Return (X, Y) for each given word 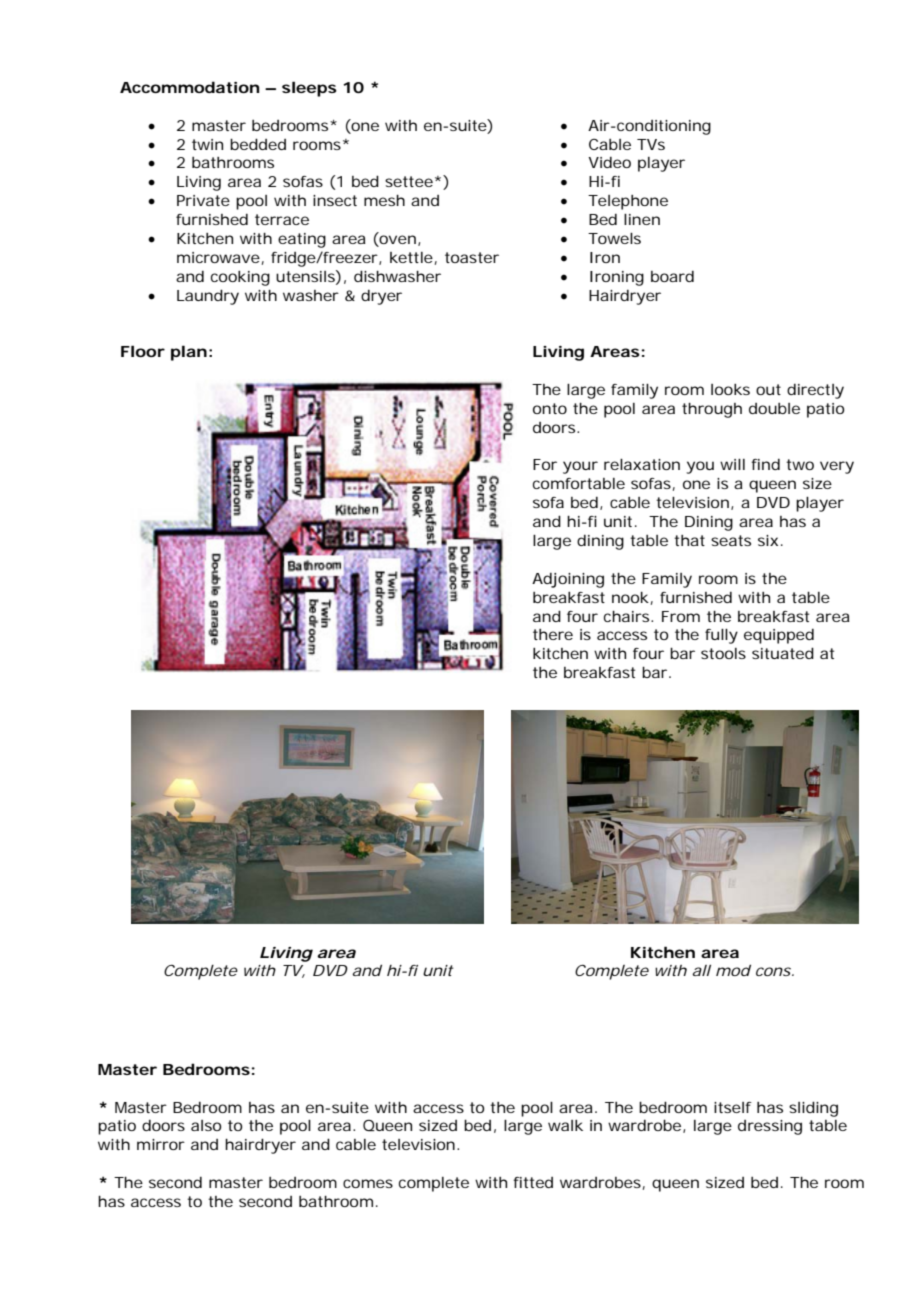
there (553, 634)
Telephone (628, 202)
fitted (533, 1182)
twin (207, 144)
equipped (779, 636)
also (206, 1125)
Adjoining (568, 580)
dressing (770, 1127)
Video (609, 162)
